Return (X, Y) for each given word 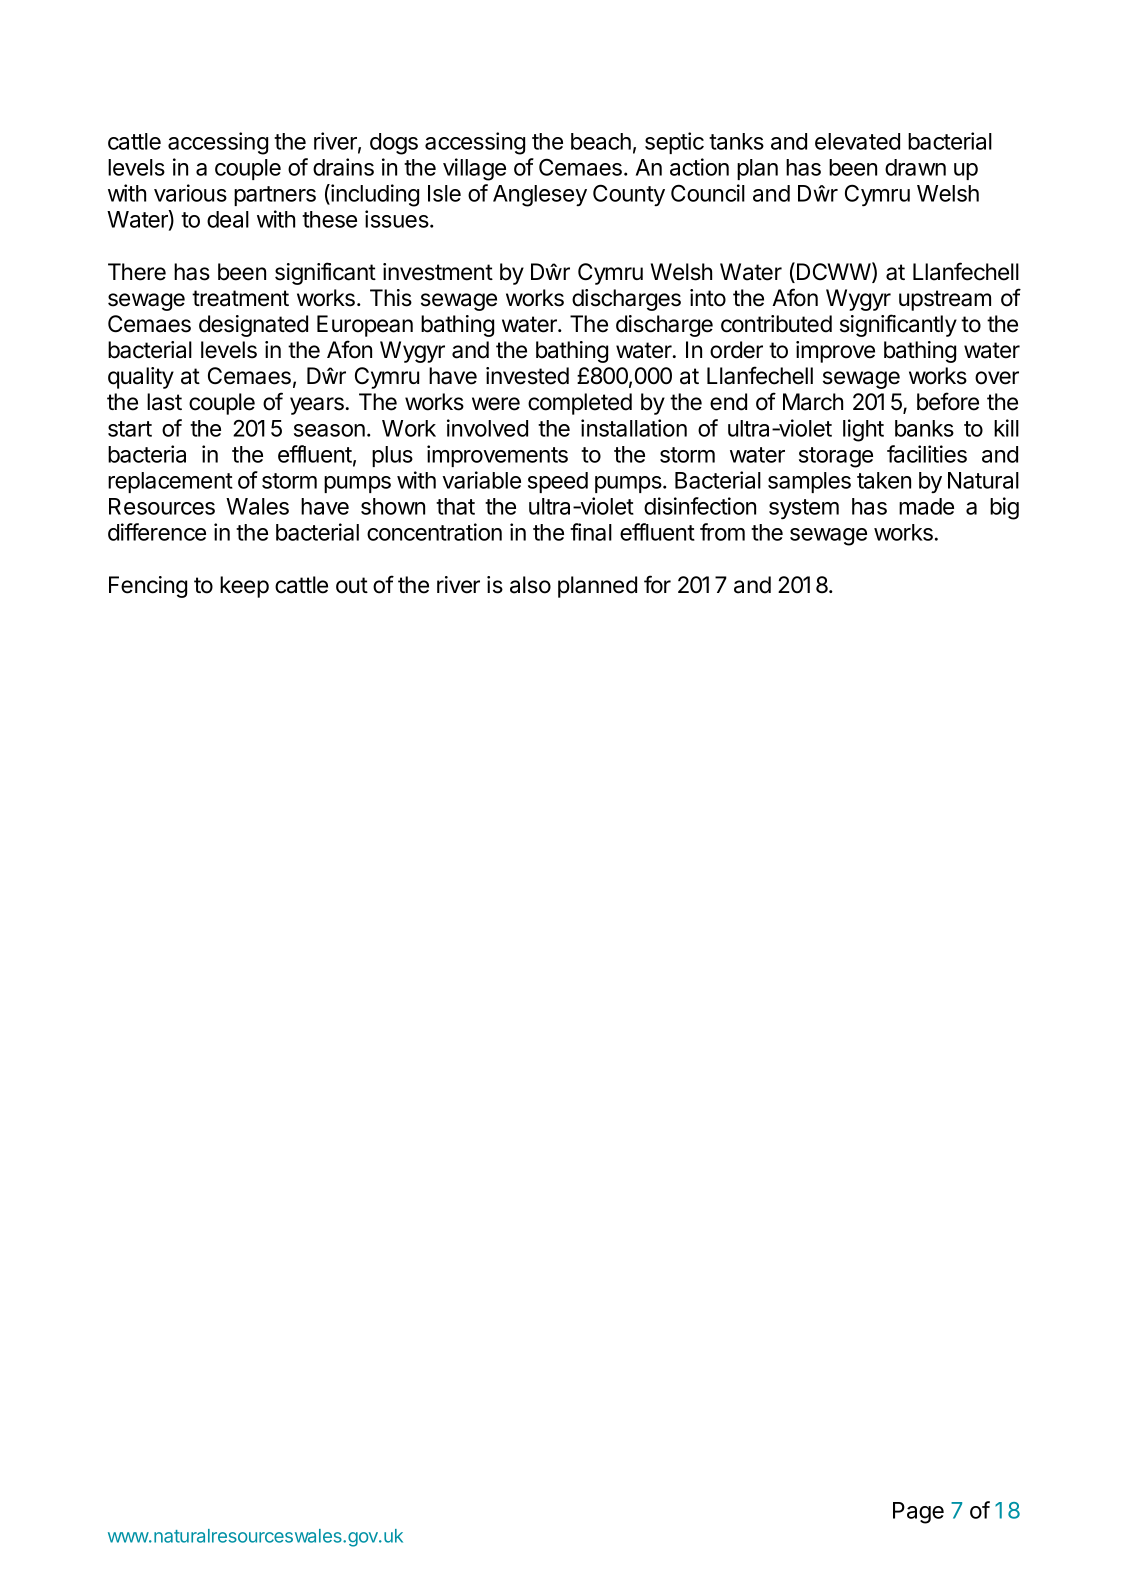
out (352, 585)
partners (275, 196)
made (926, 506)
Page (918, 1513)
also (530, 585)
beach (601, 141)
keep (244, 587)
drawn (915, 167)
